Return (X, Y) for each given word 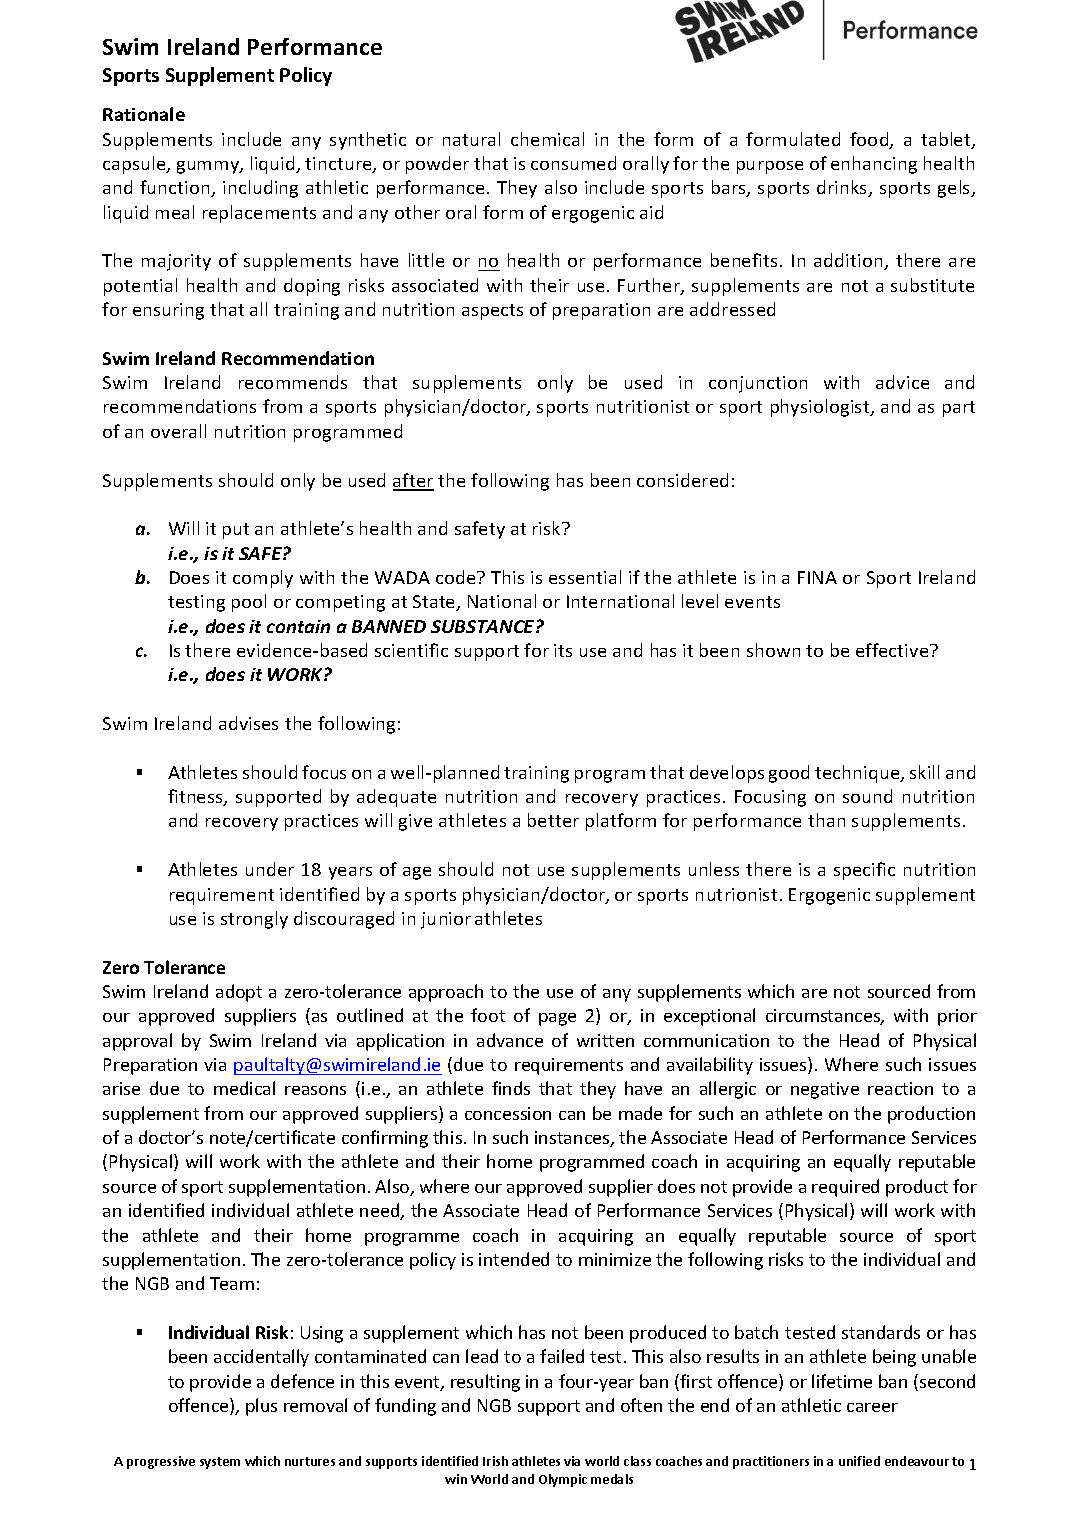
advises (248, 723)
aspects (492, 312)
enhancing (874, 165)
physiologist (821, 408)
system (220, 1463)
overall (178, 431)
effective (893, 650)
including (260, 189)
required (845, 1188)
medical (244, 1088)
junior (446, 920)
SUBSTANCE (484, 626)
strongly (254, 920)
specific (864, 871)
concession (508, 1113)
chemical (547, 139)
